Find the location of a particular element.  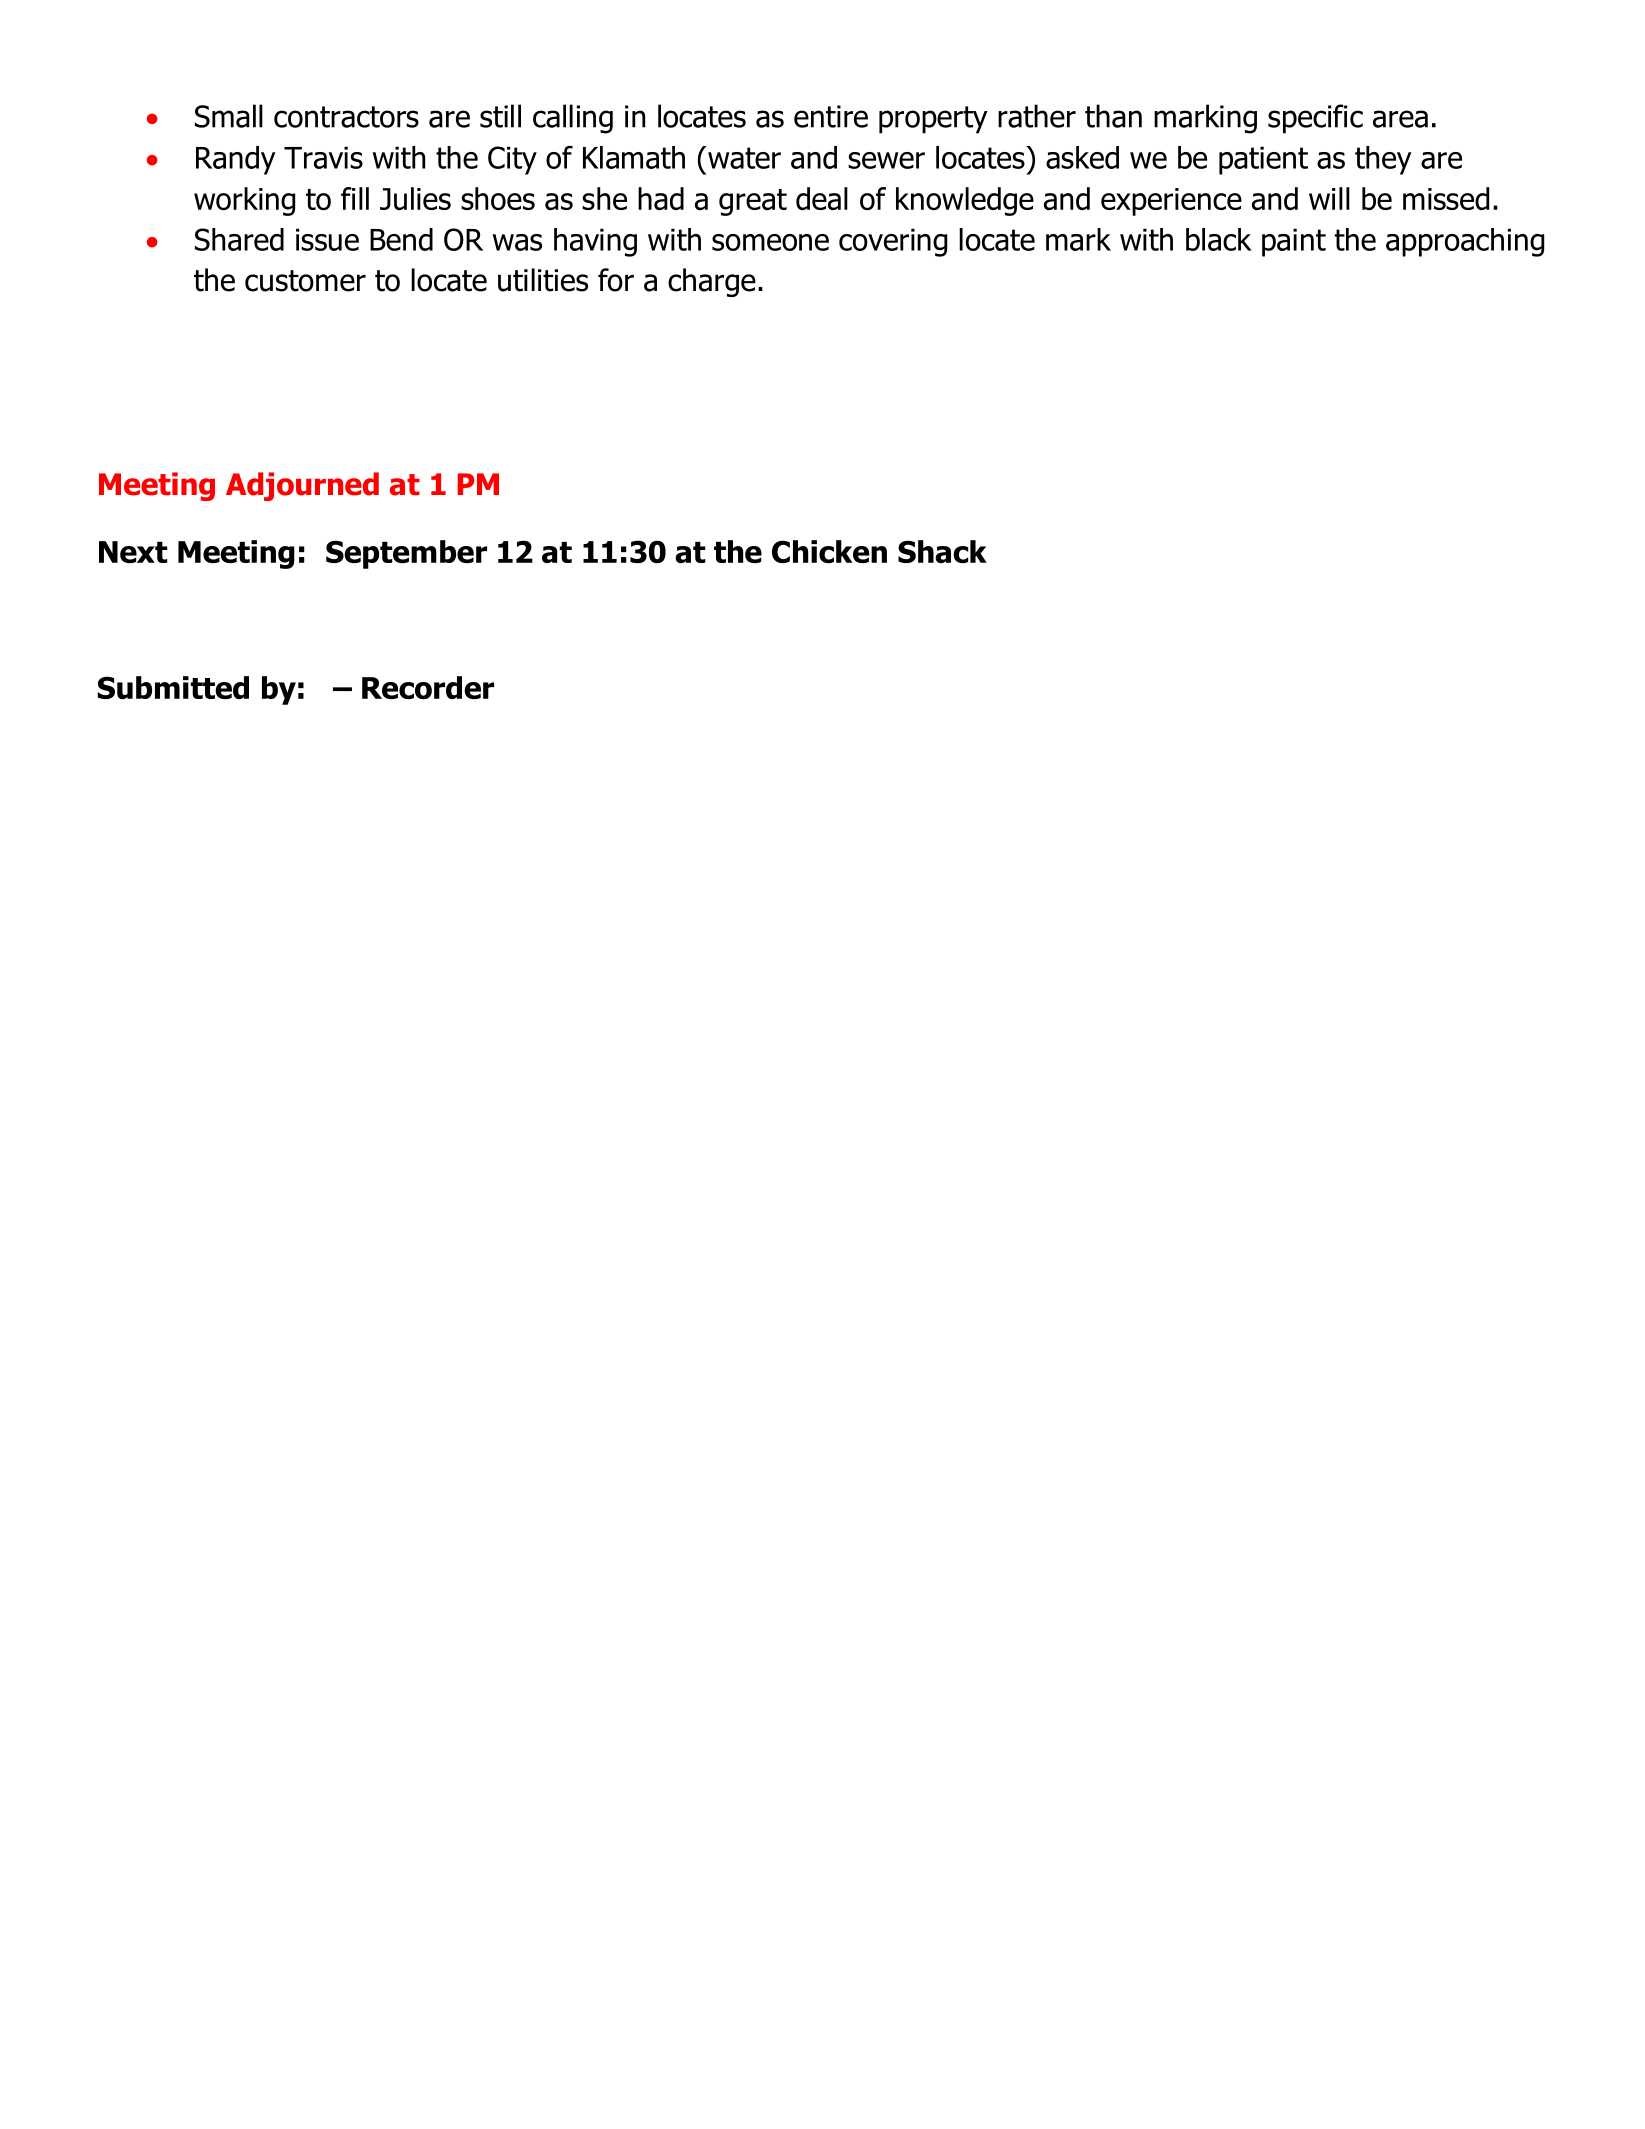

for is located at coordinates (616, 280).
